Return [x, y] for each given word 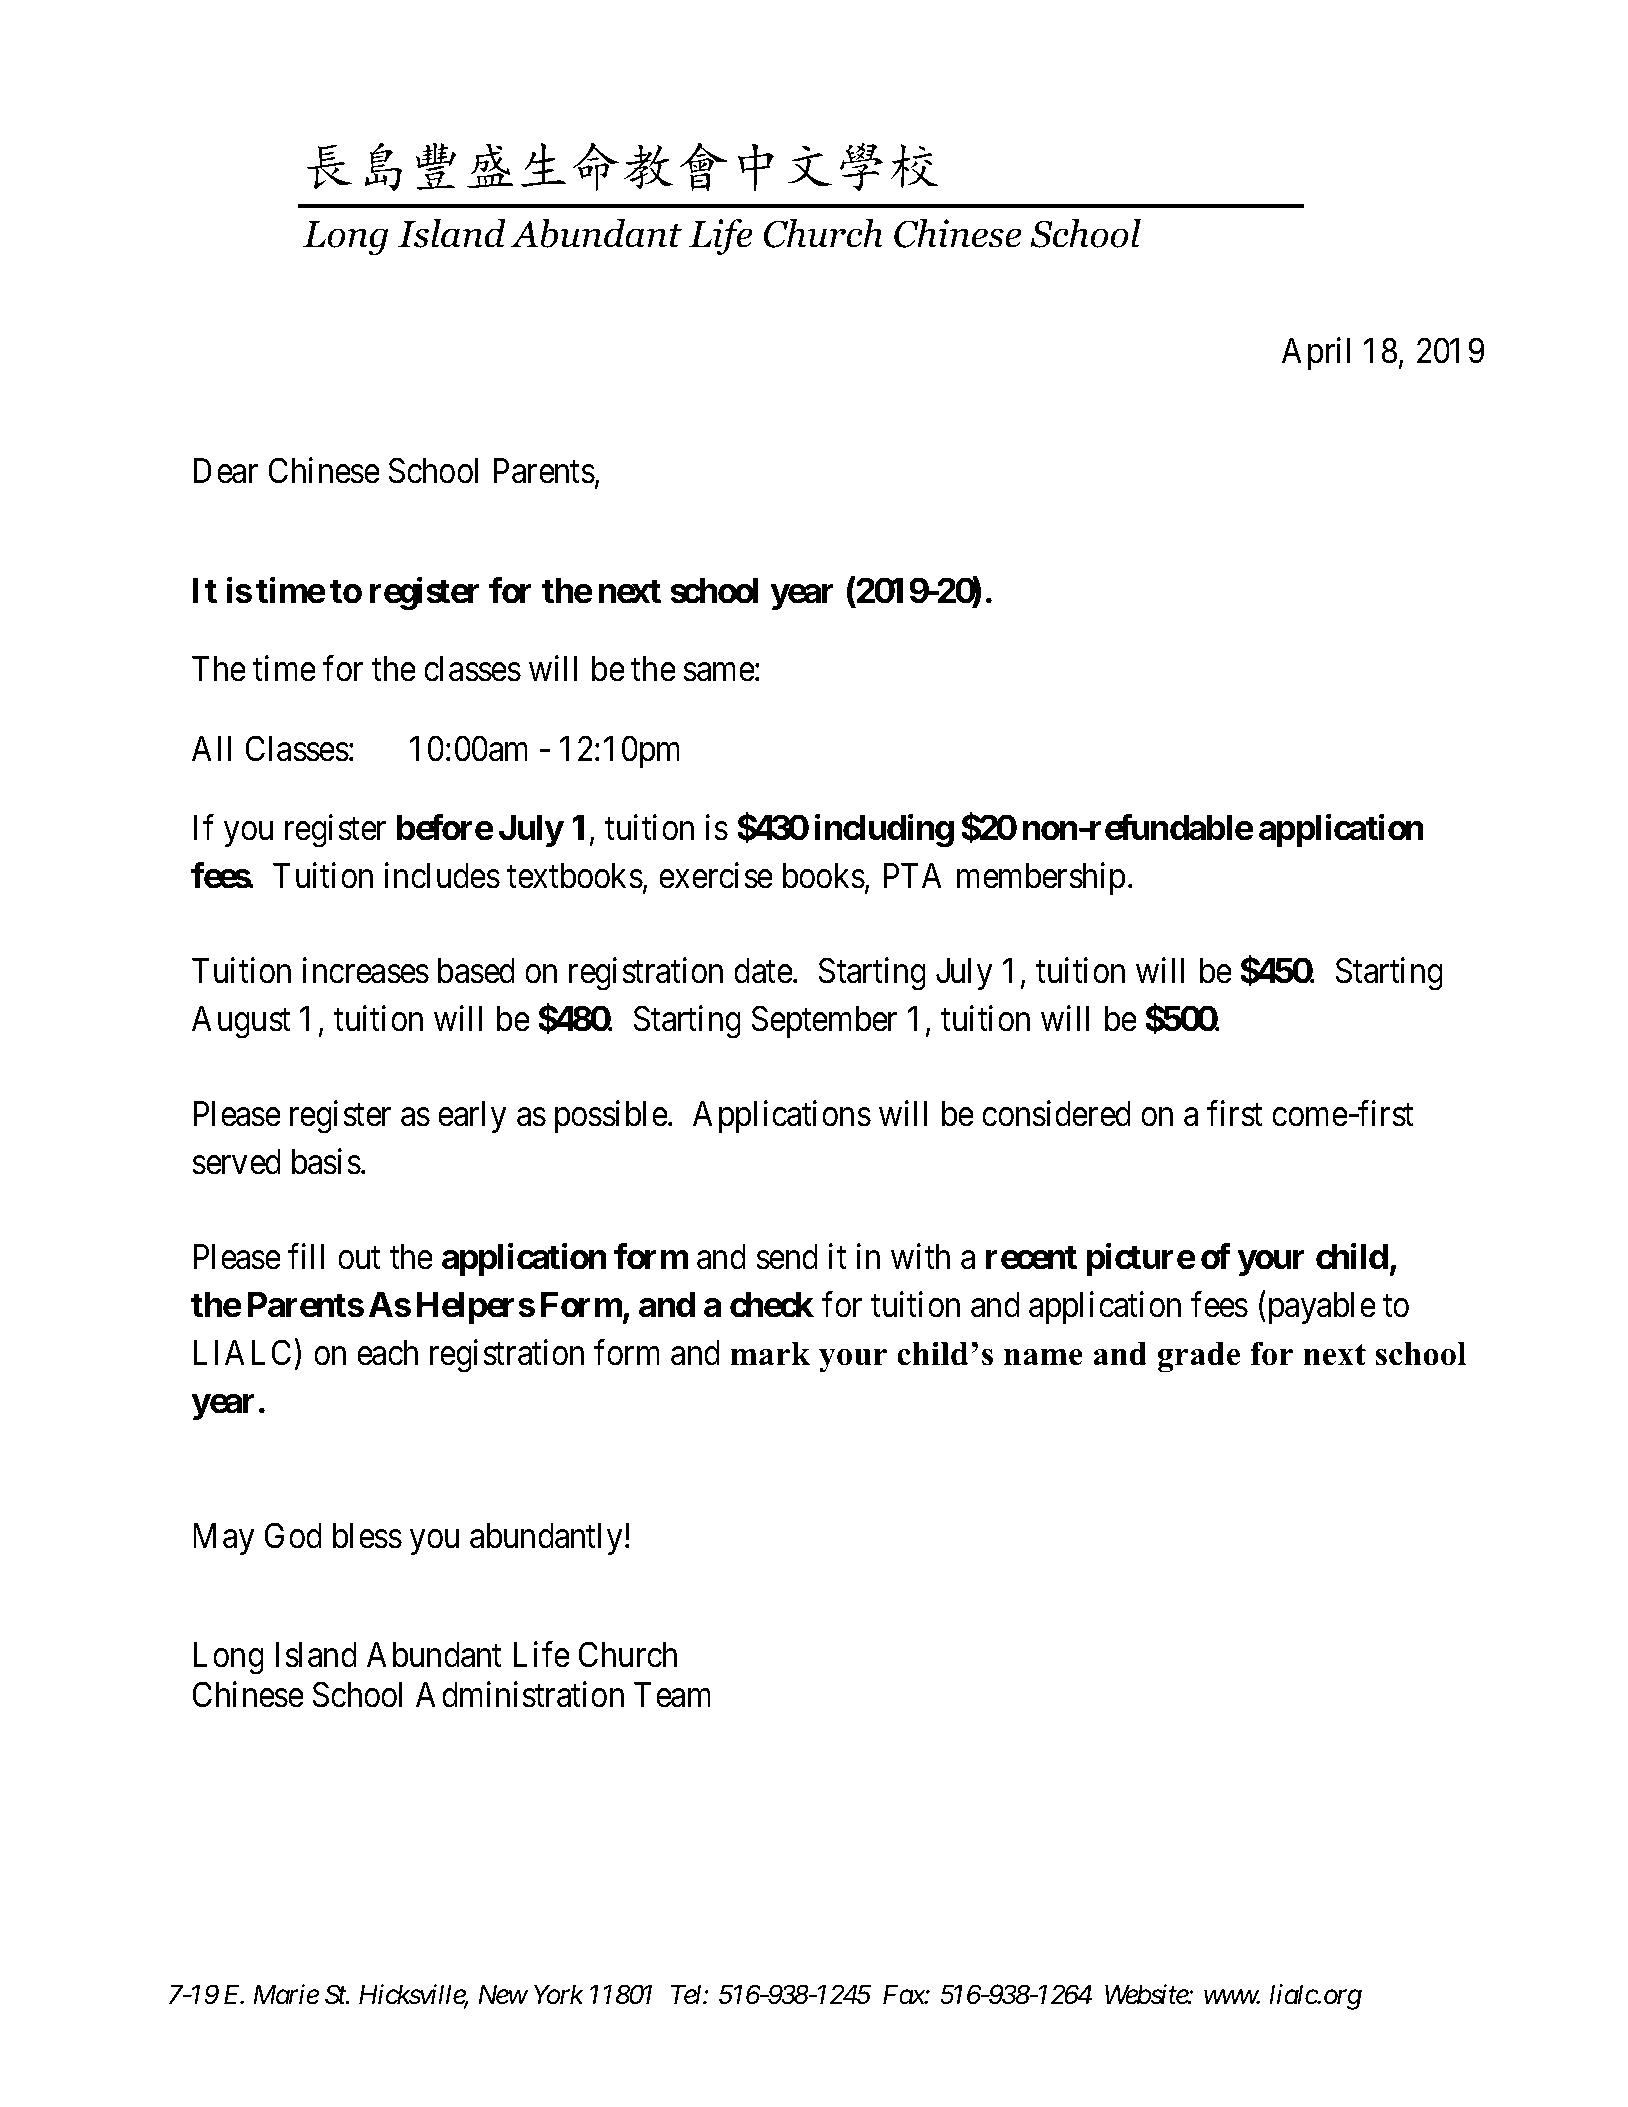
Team [672, 1695]
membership [1041, 878]
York [559, 1994]
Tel [688, 1994]
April [1316, 354]
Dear [225, 471]
